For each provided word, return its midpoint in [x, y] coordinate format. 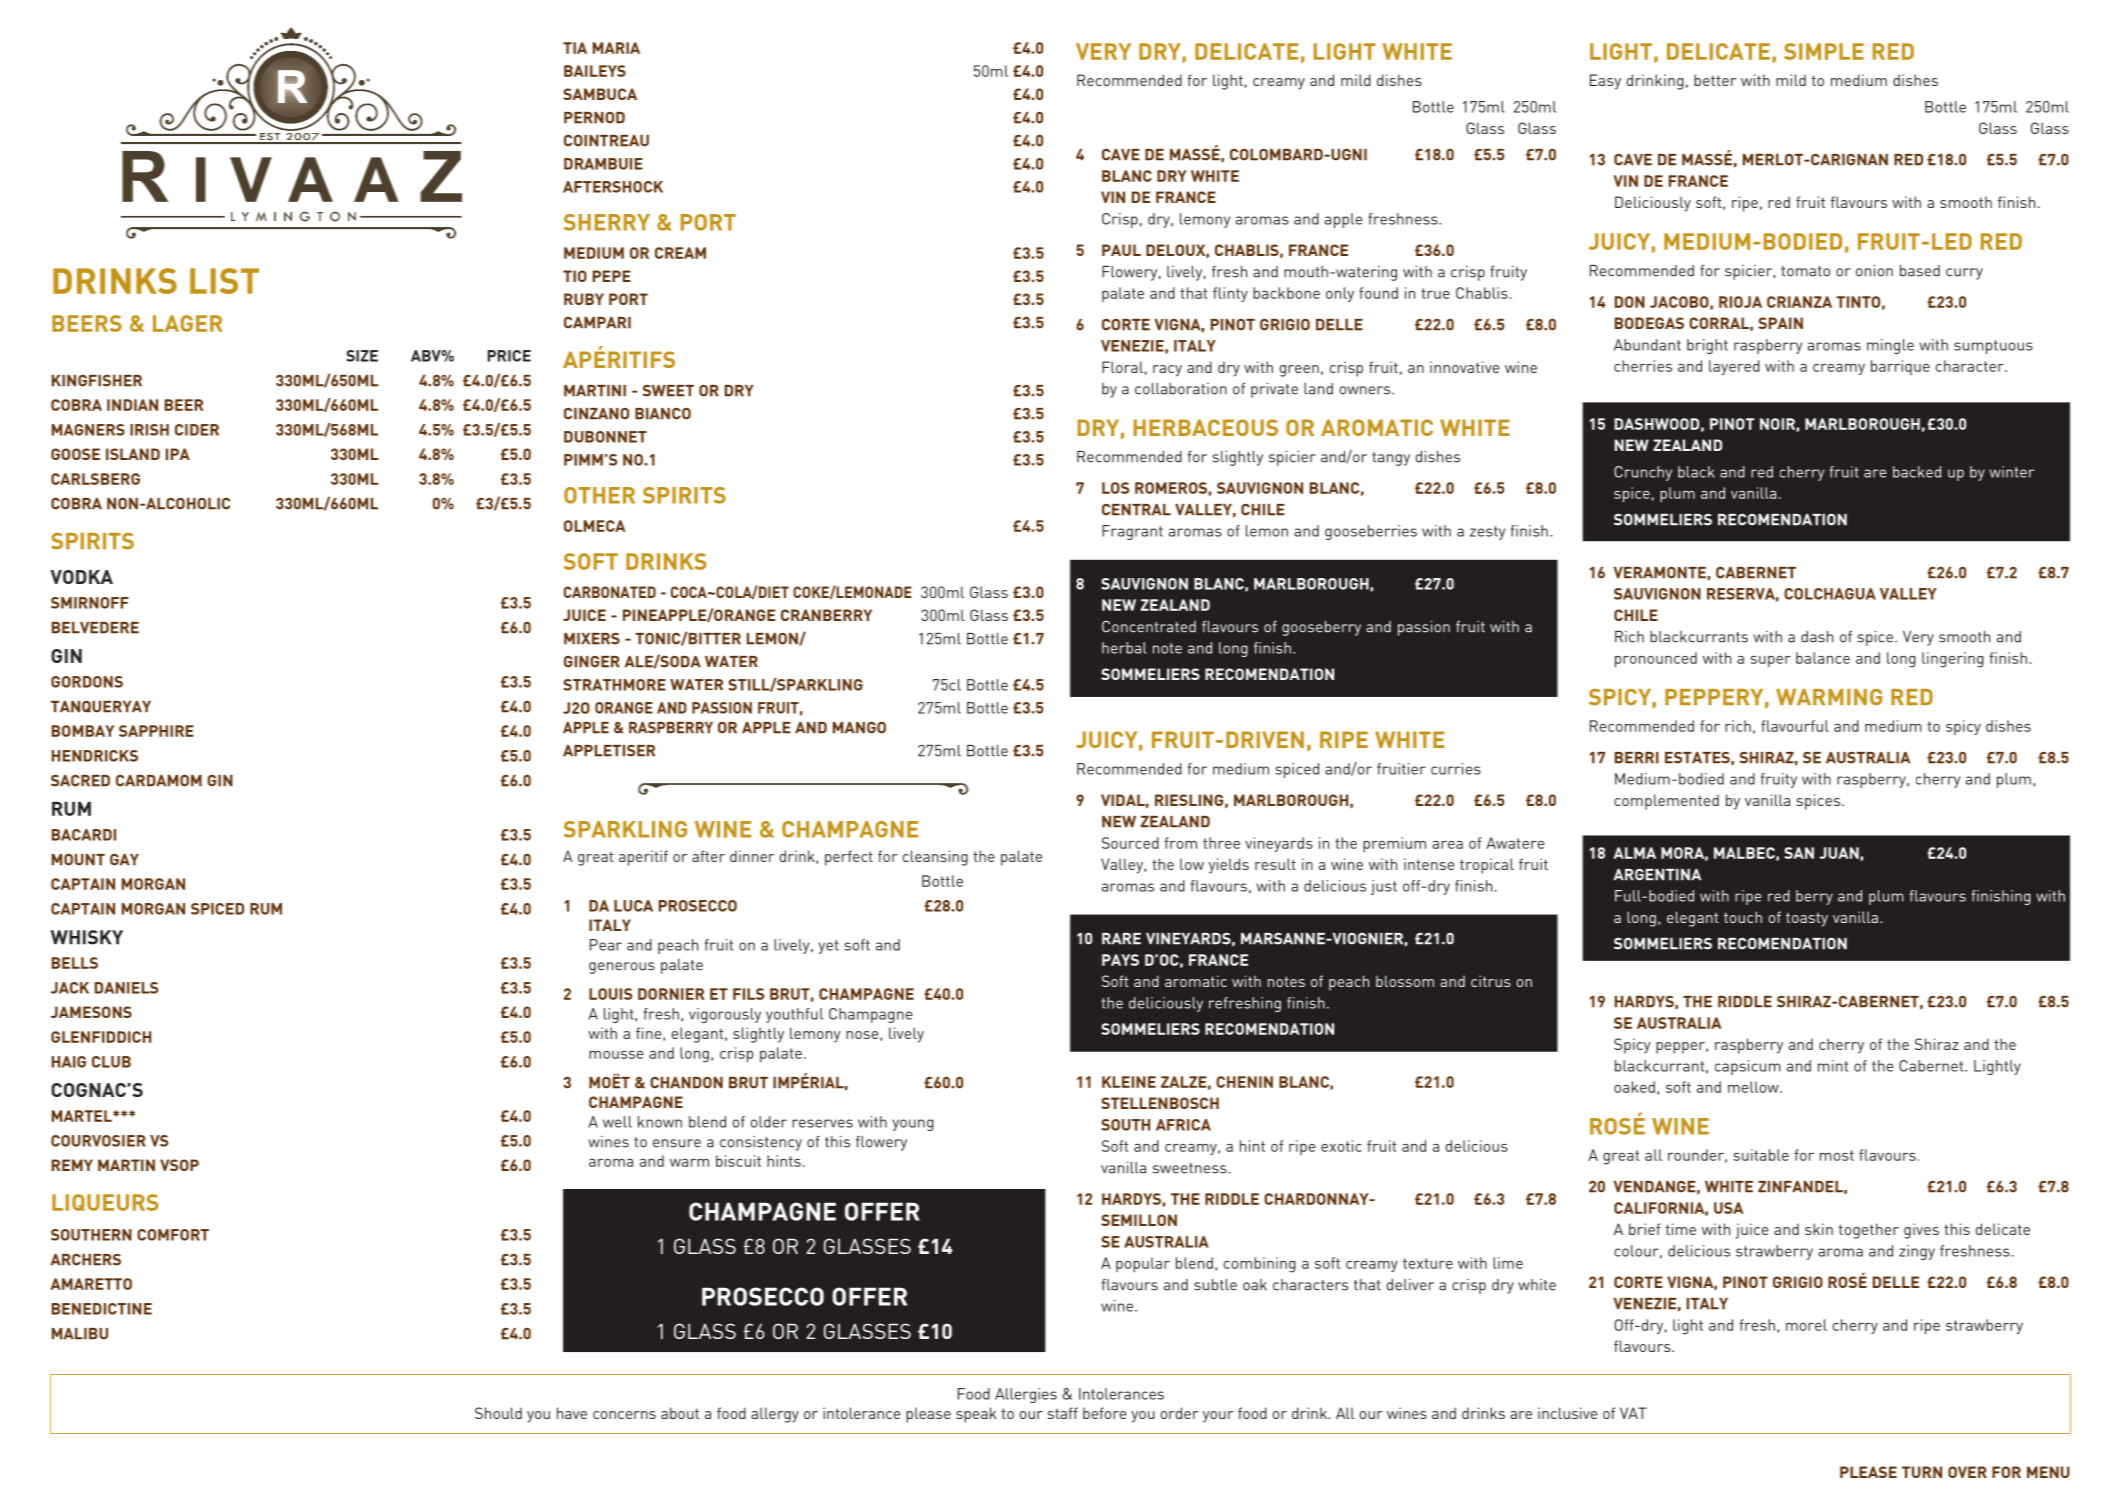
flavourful [1795, 726]
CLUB [111, 1062]
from [1180, 843]
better [1715, 80]
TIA [575, 48]
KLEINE [1129, 1082]
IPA [178, 454]
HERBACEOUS [1206, 427]
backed [1917, 472]
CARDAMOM [159, 781]
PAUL [1121, 250]
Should [498, 1413]
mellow [1754, 1087]
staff [1063, 1413]
